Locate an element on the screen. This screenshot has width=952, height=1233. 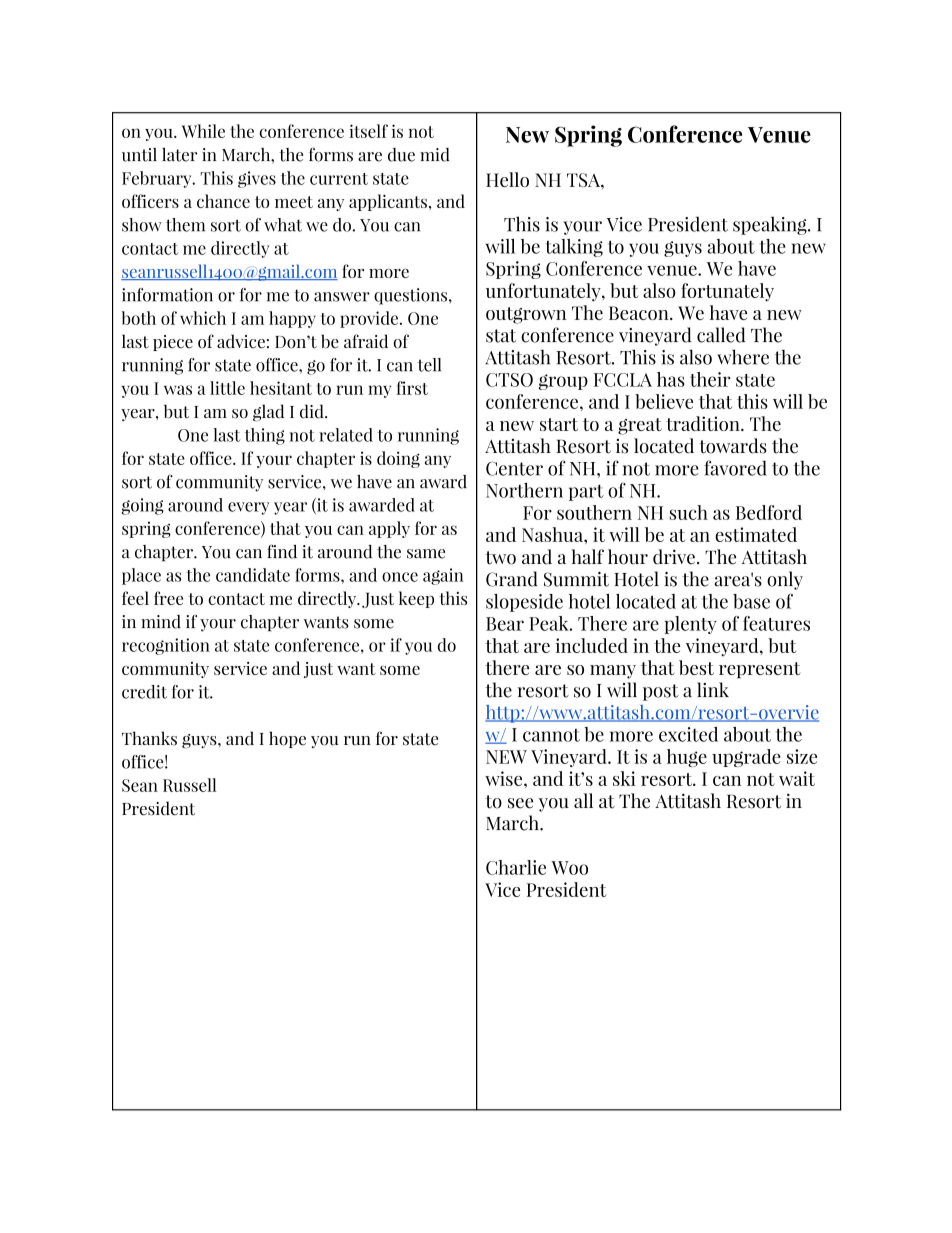
wait is located at coordinates (797, 778).
